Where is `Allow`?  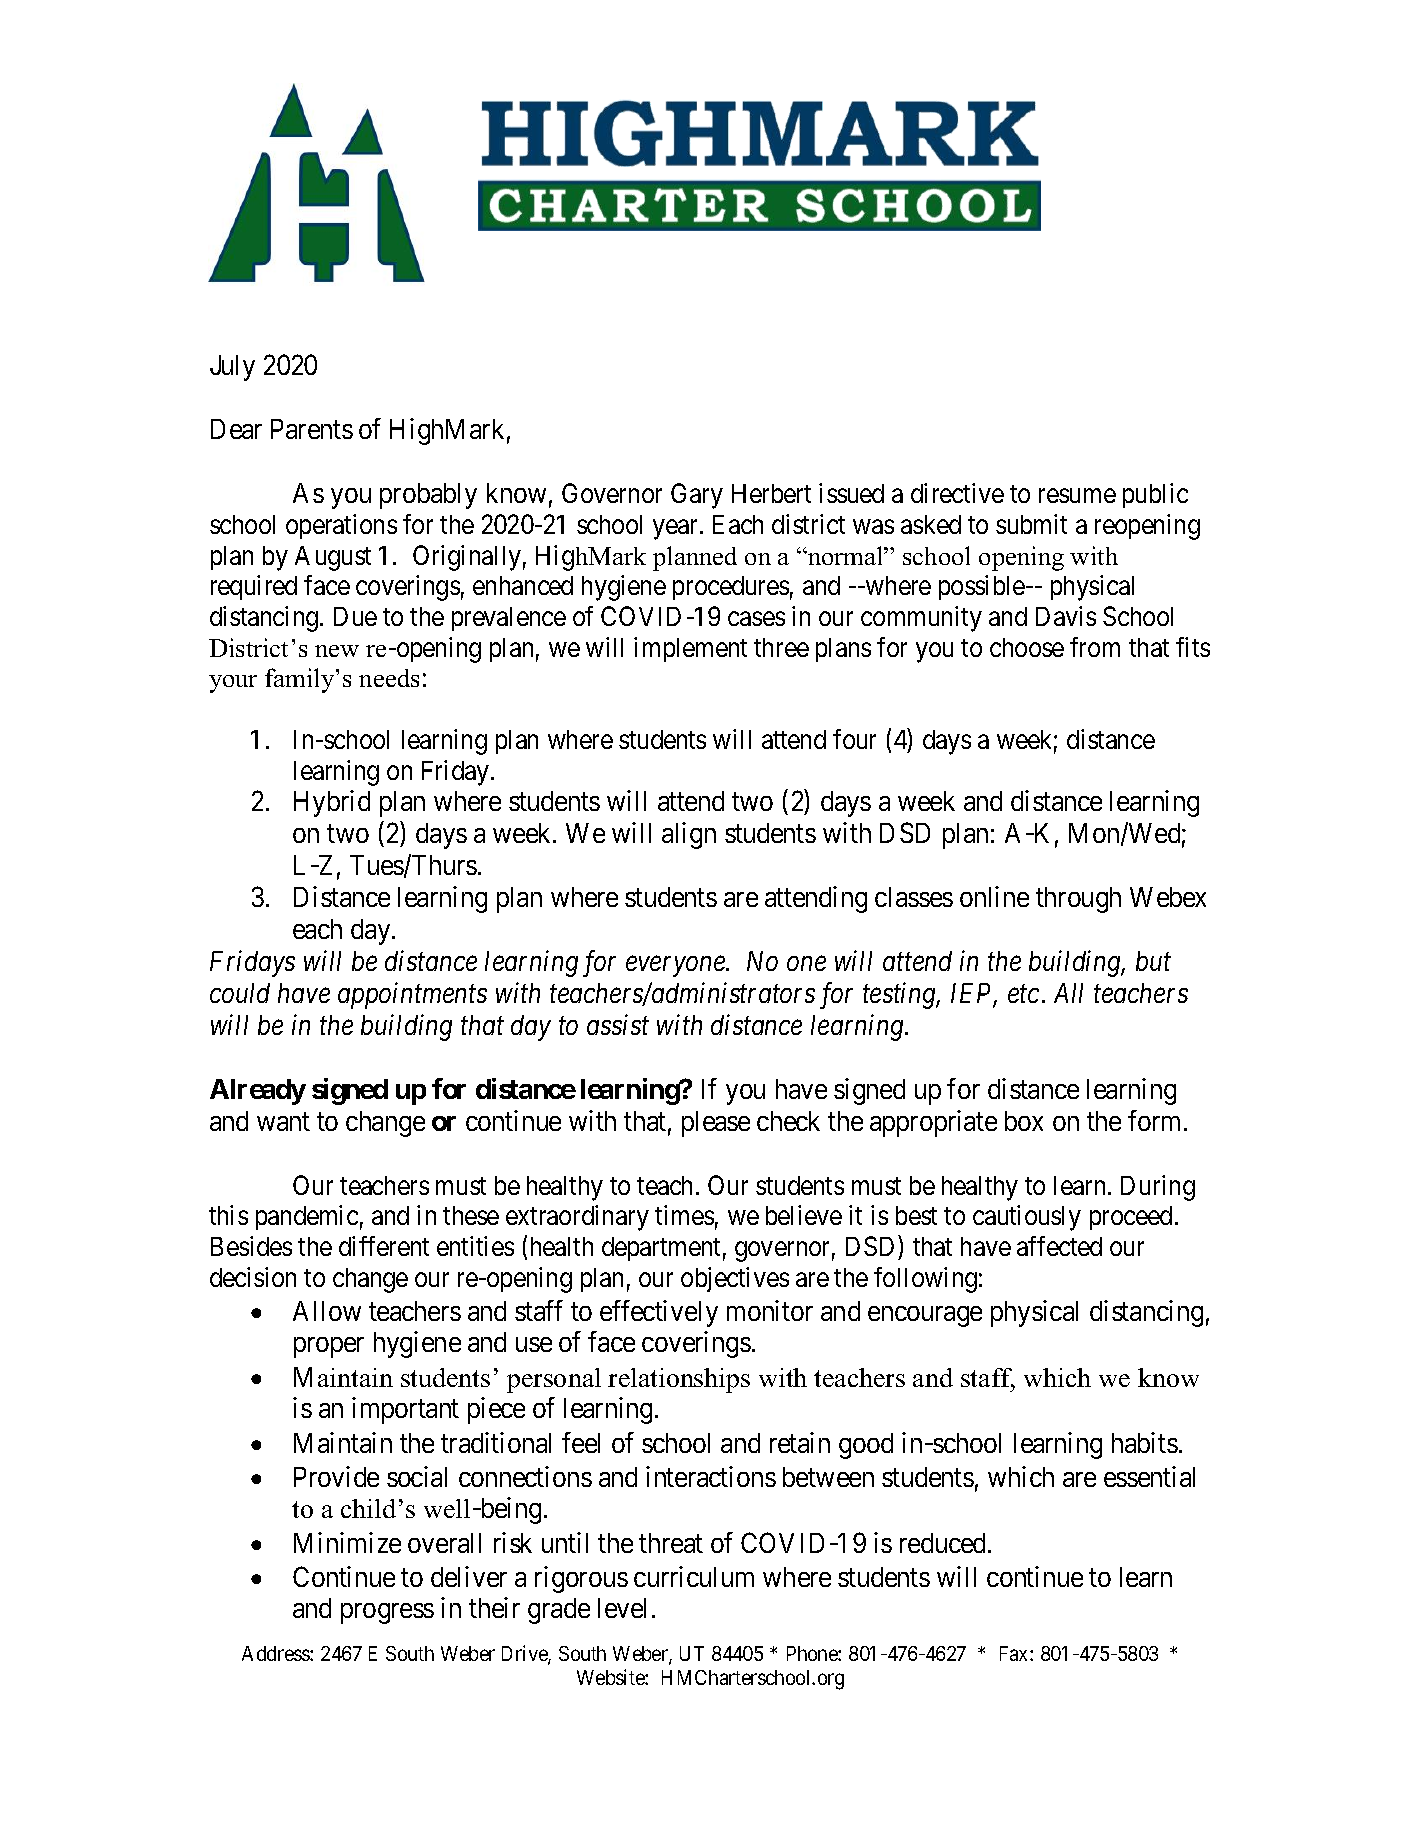
Allow is located at coordinates (327, 1311).
